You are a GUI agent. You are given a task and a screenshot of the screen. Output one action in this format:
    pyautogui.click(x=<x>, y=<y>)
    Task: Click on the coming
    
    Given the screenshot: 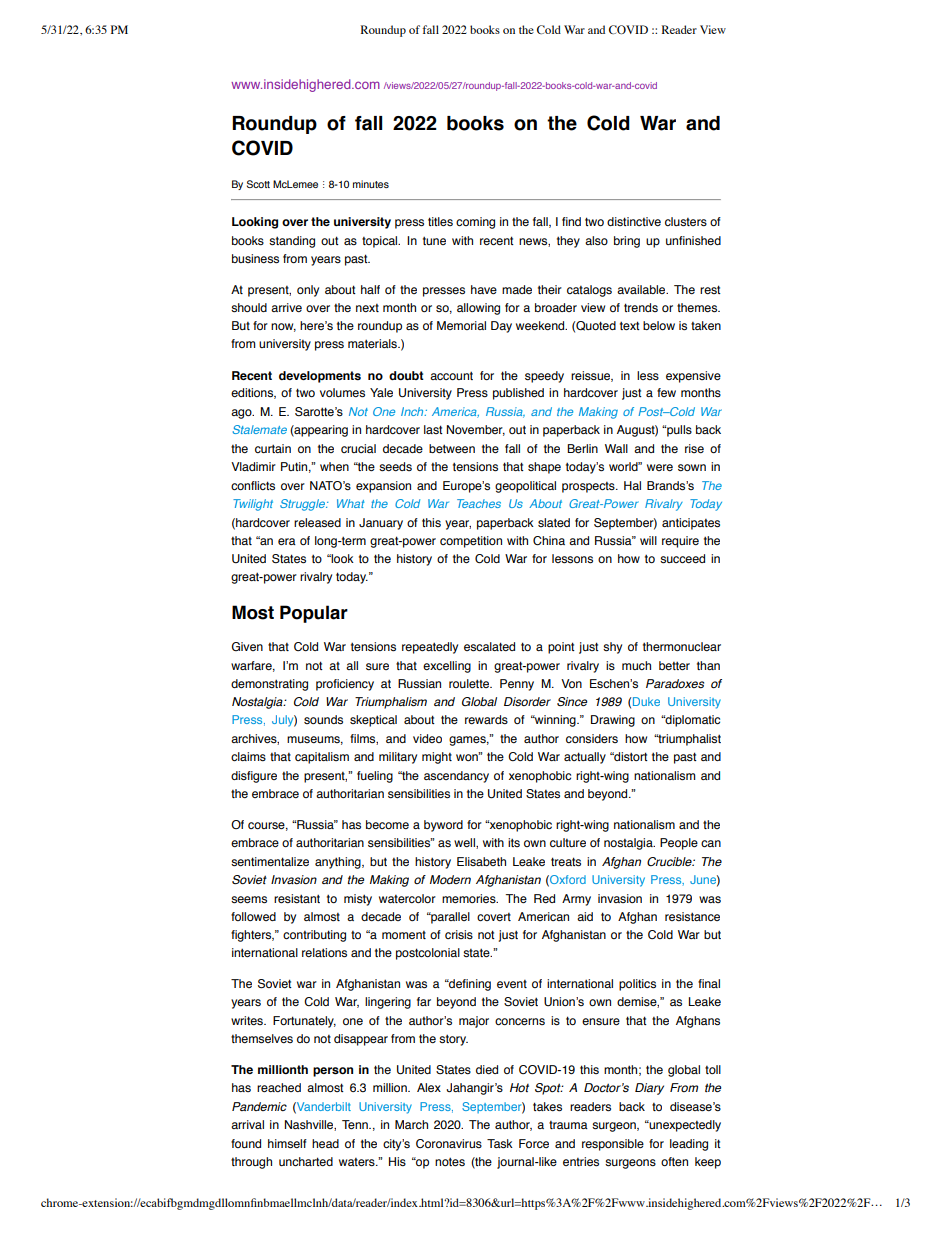 What is the action you would take?
    pyautogui.click(x=475, y=223)
